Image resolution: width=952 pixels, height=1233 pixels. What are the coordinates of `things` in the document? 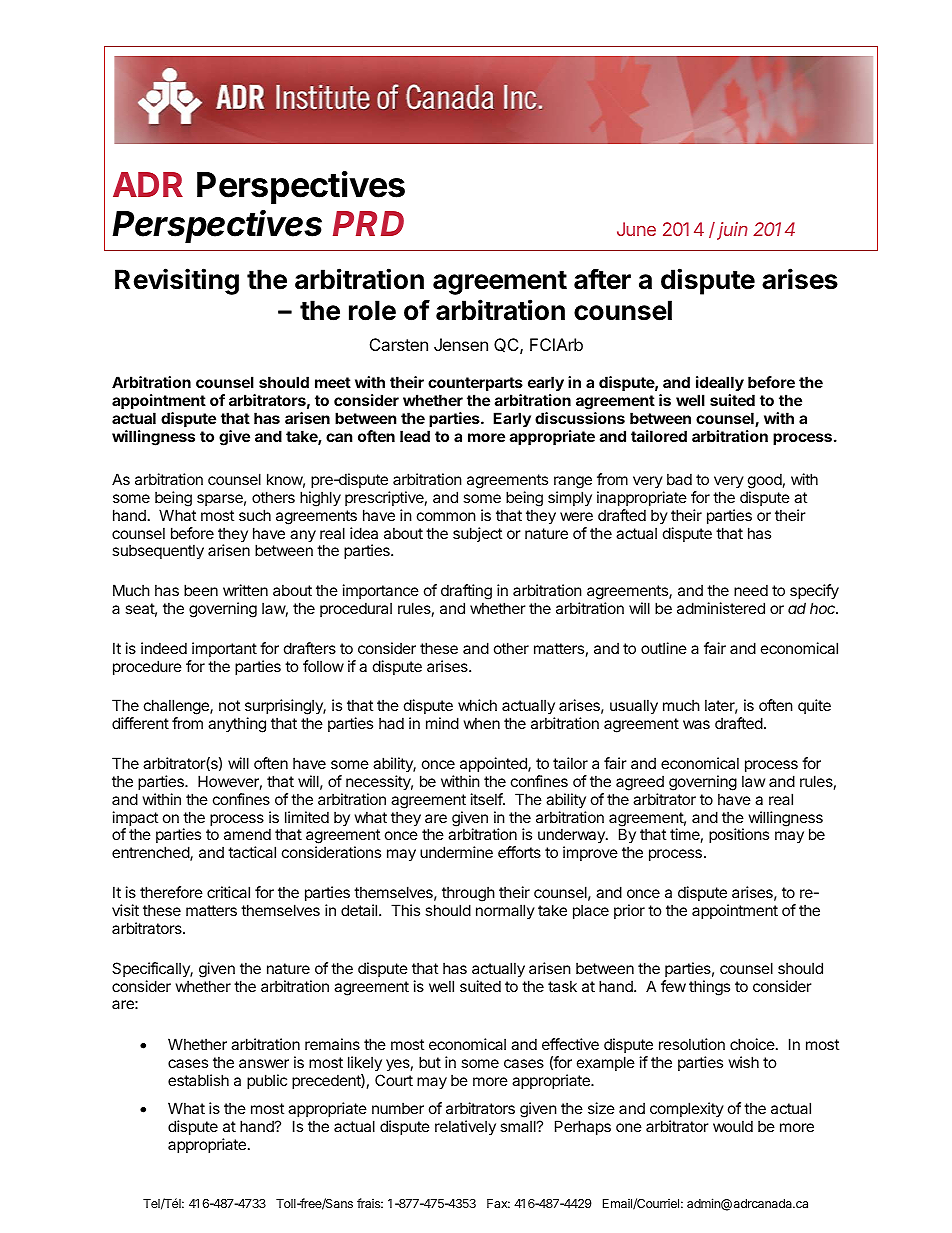 It's located at (709, 988).
